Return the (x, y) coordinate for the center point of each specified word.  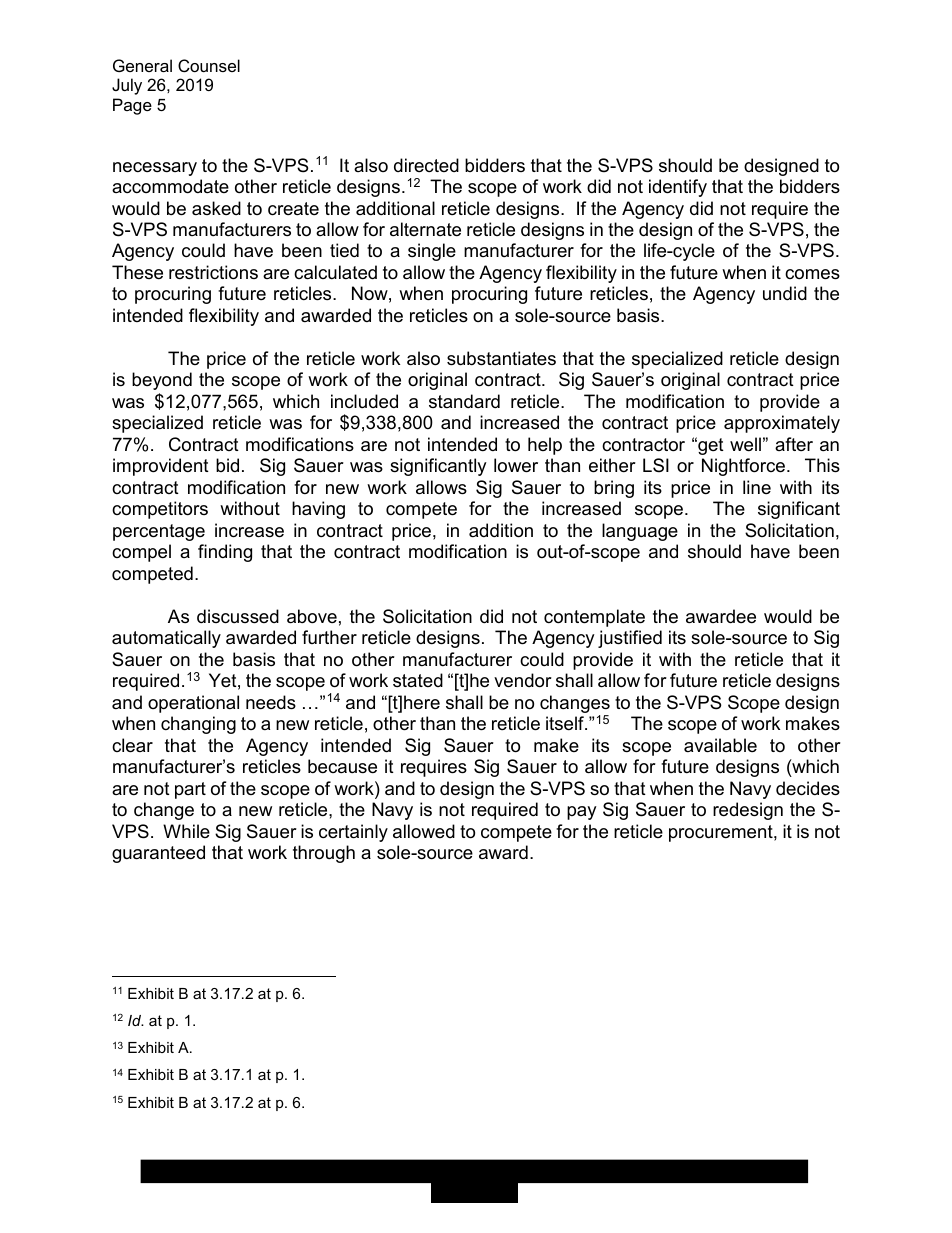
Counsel (209, 65)
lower (516, 465)
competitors (160, 510)
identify (678, 188)
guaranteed (158, 854)
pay (582, 813)
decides (808, 788)
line (757, 487)
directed (426, 165)
